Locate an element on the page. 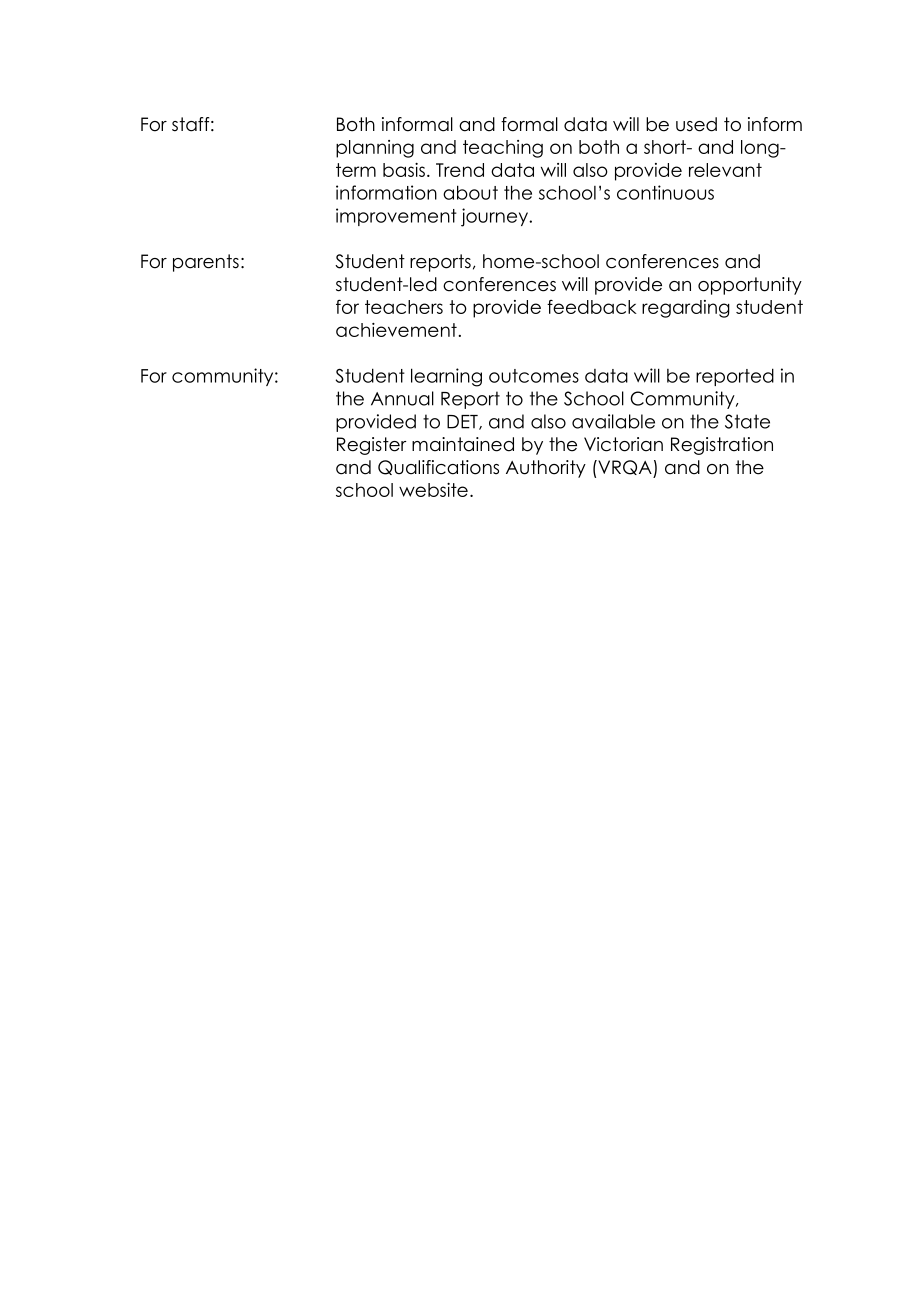 This image has width=924, height=1308. learning is located at coordinates (446, 377).
